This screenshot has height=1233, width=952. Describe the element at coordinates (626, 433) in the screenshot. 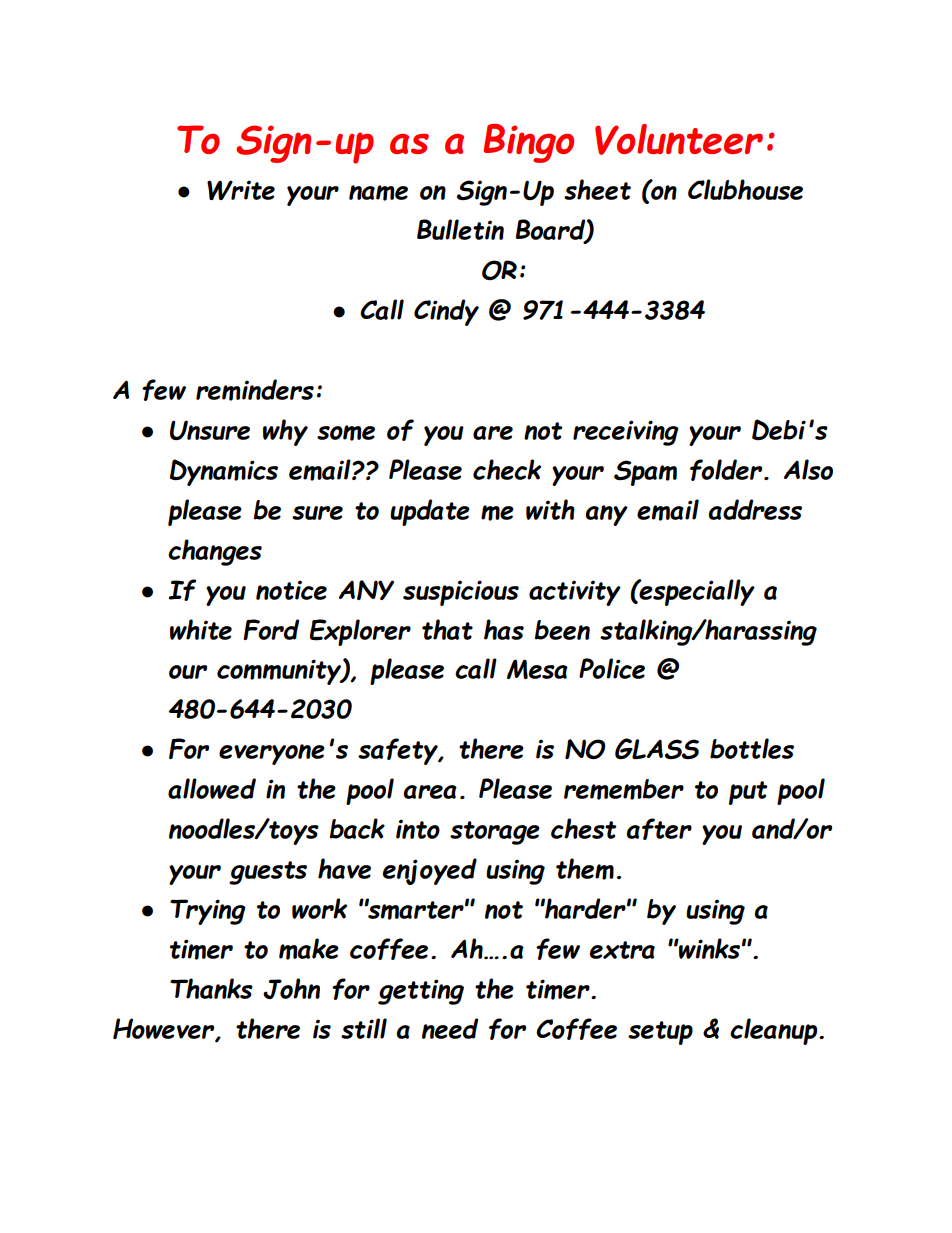

I see `receiving` at that location.
